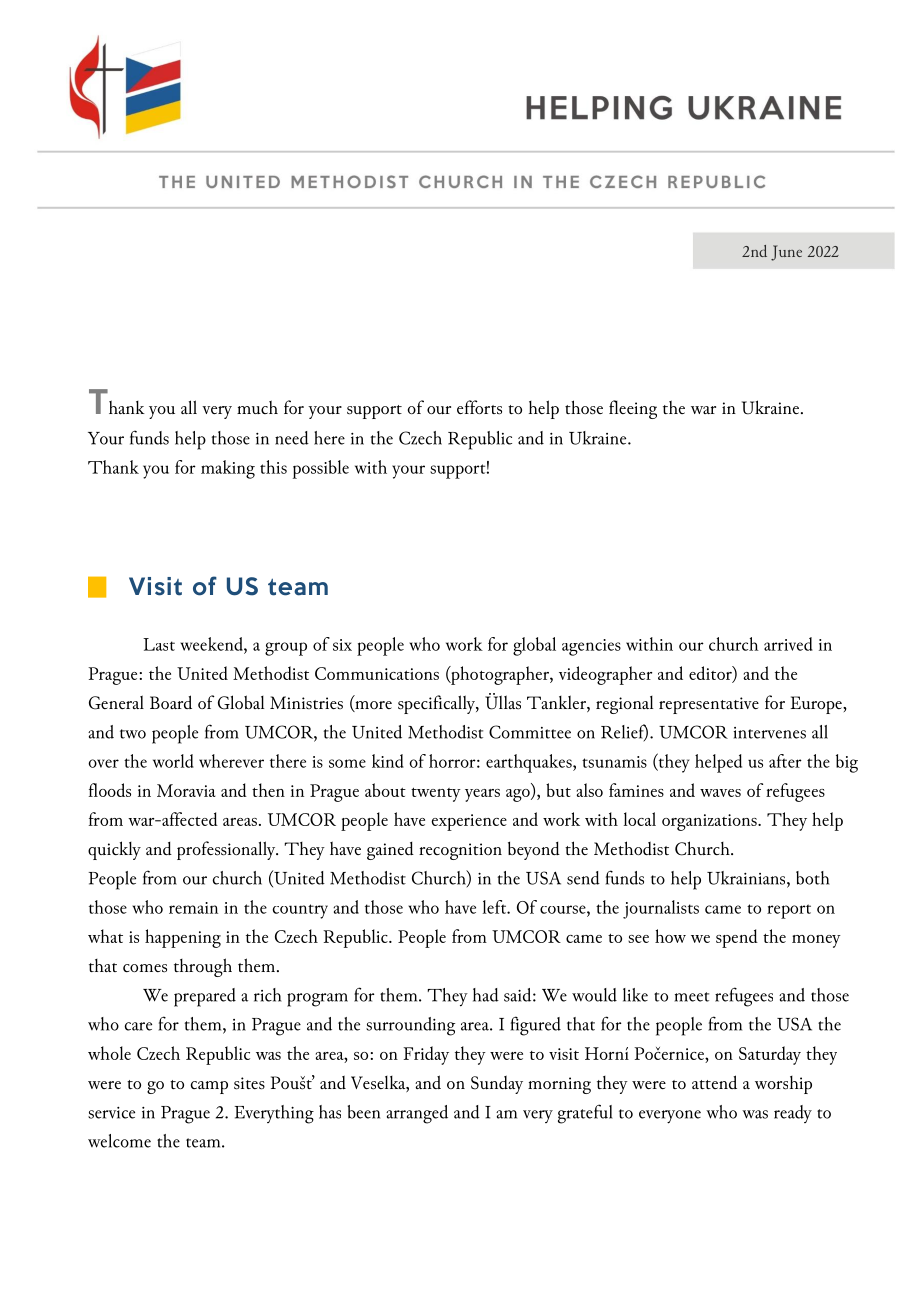 The height and width of the document is (1308, 924). Describe the element at coordinates (530, 732) in the document. I see `Committee` at that location.
